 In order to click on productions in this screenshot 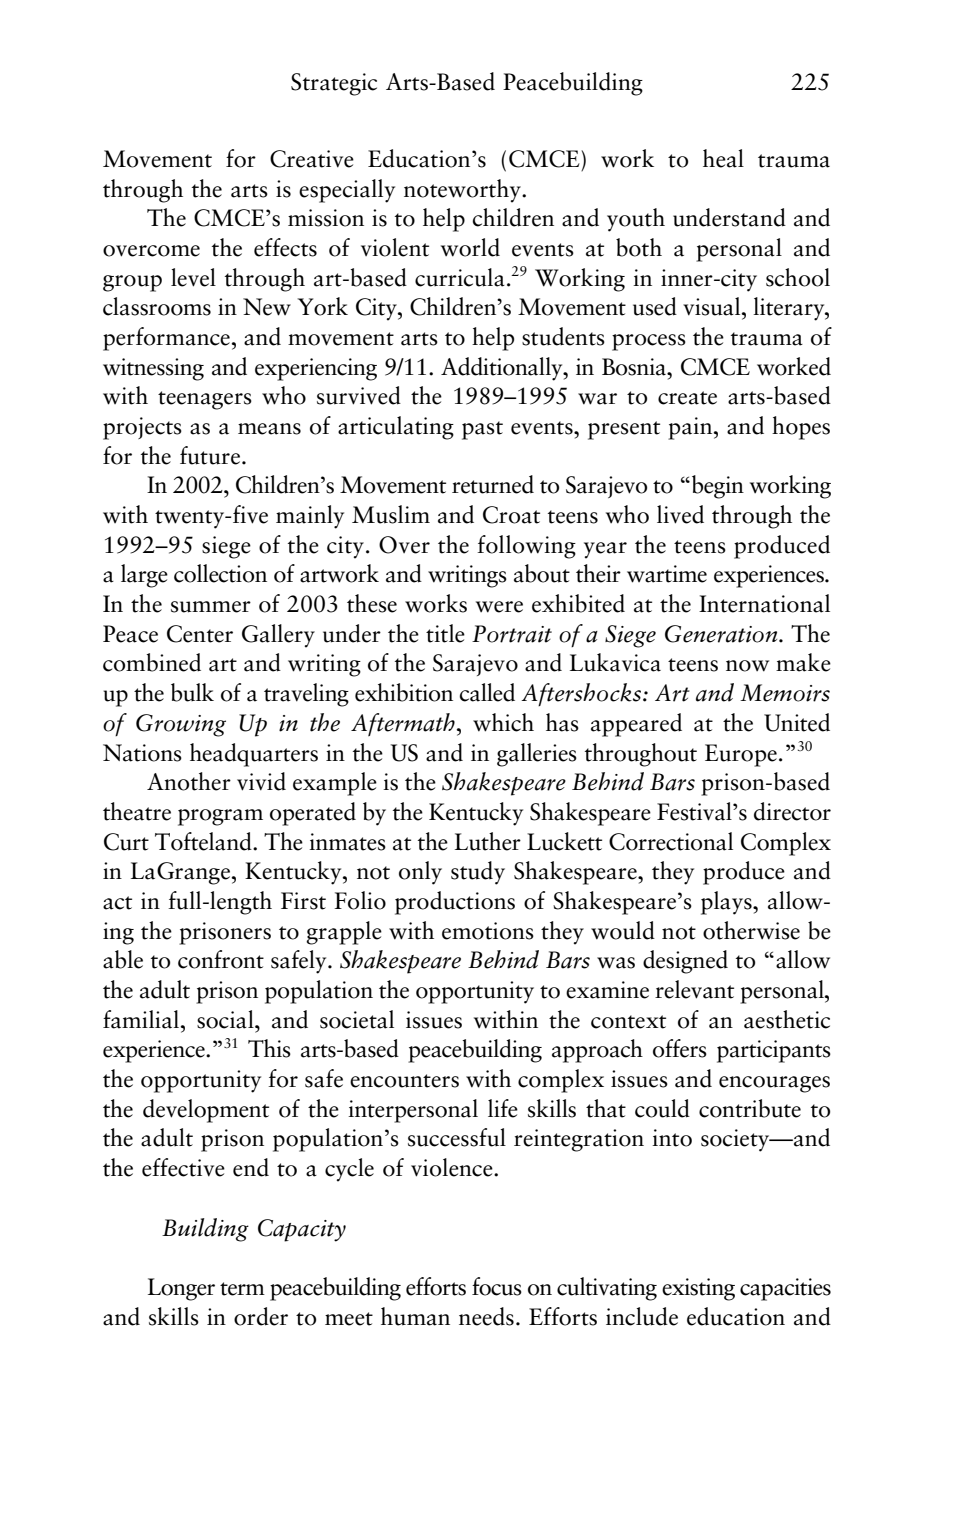, I will do `click(455, 903)`.
